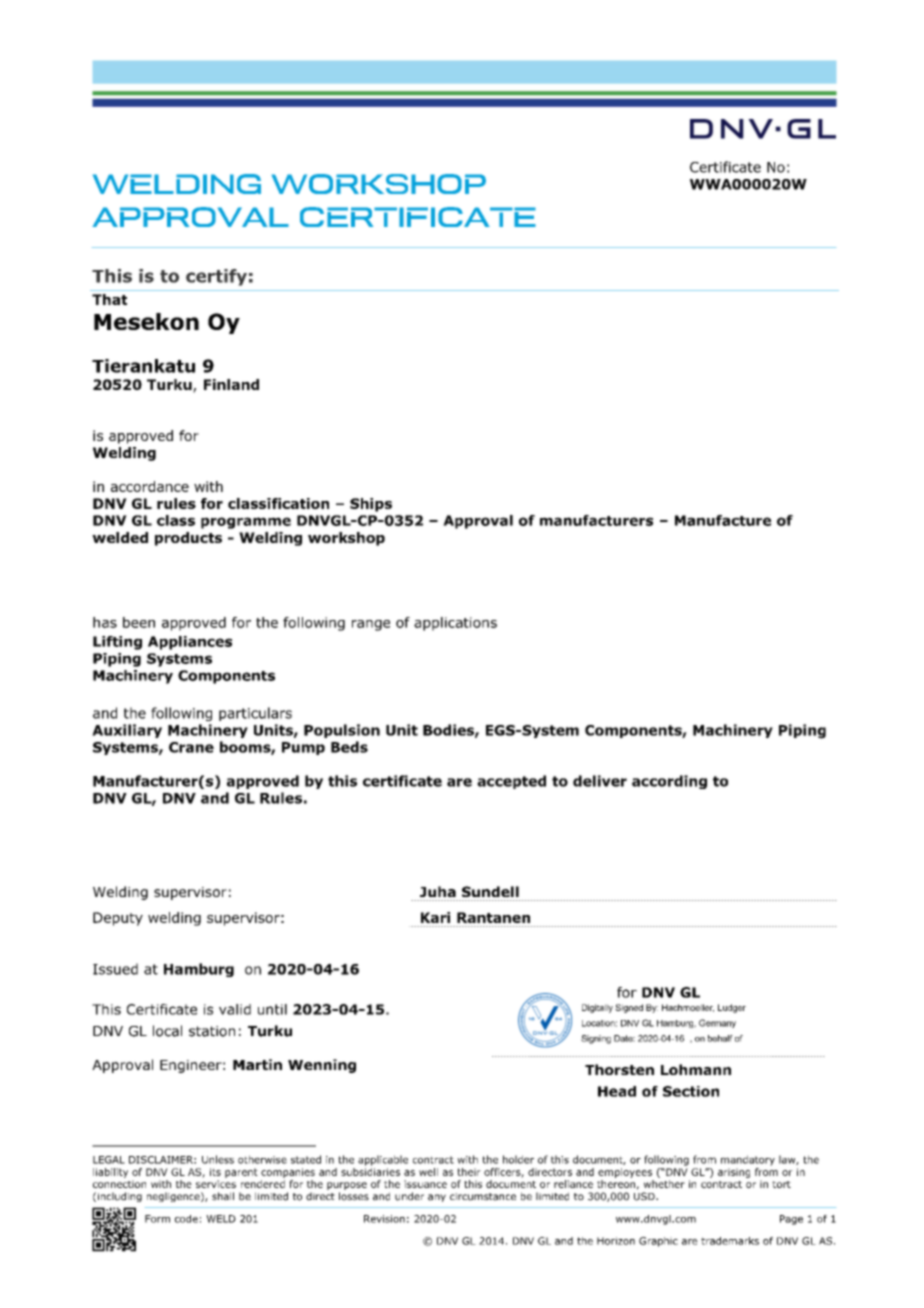 The width and height of the image is (924, 1308). What do you see at coordinates (118, 919) in the image?
I see `Deputy` at bounding box center [118, 919].
